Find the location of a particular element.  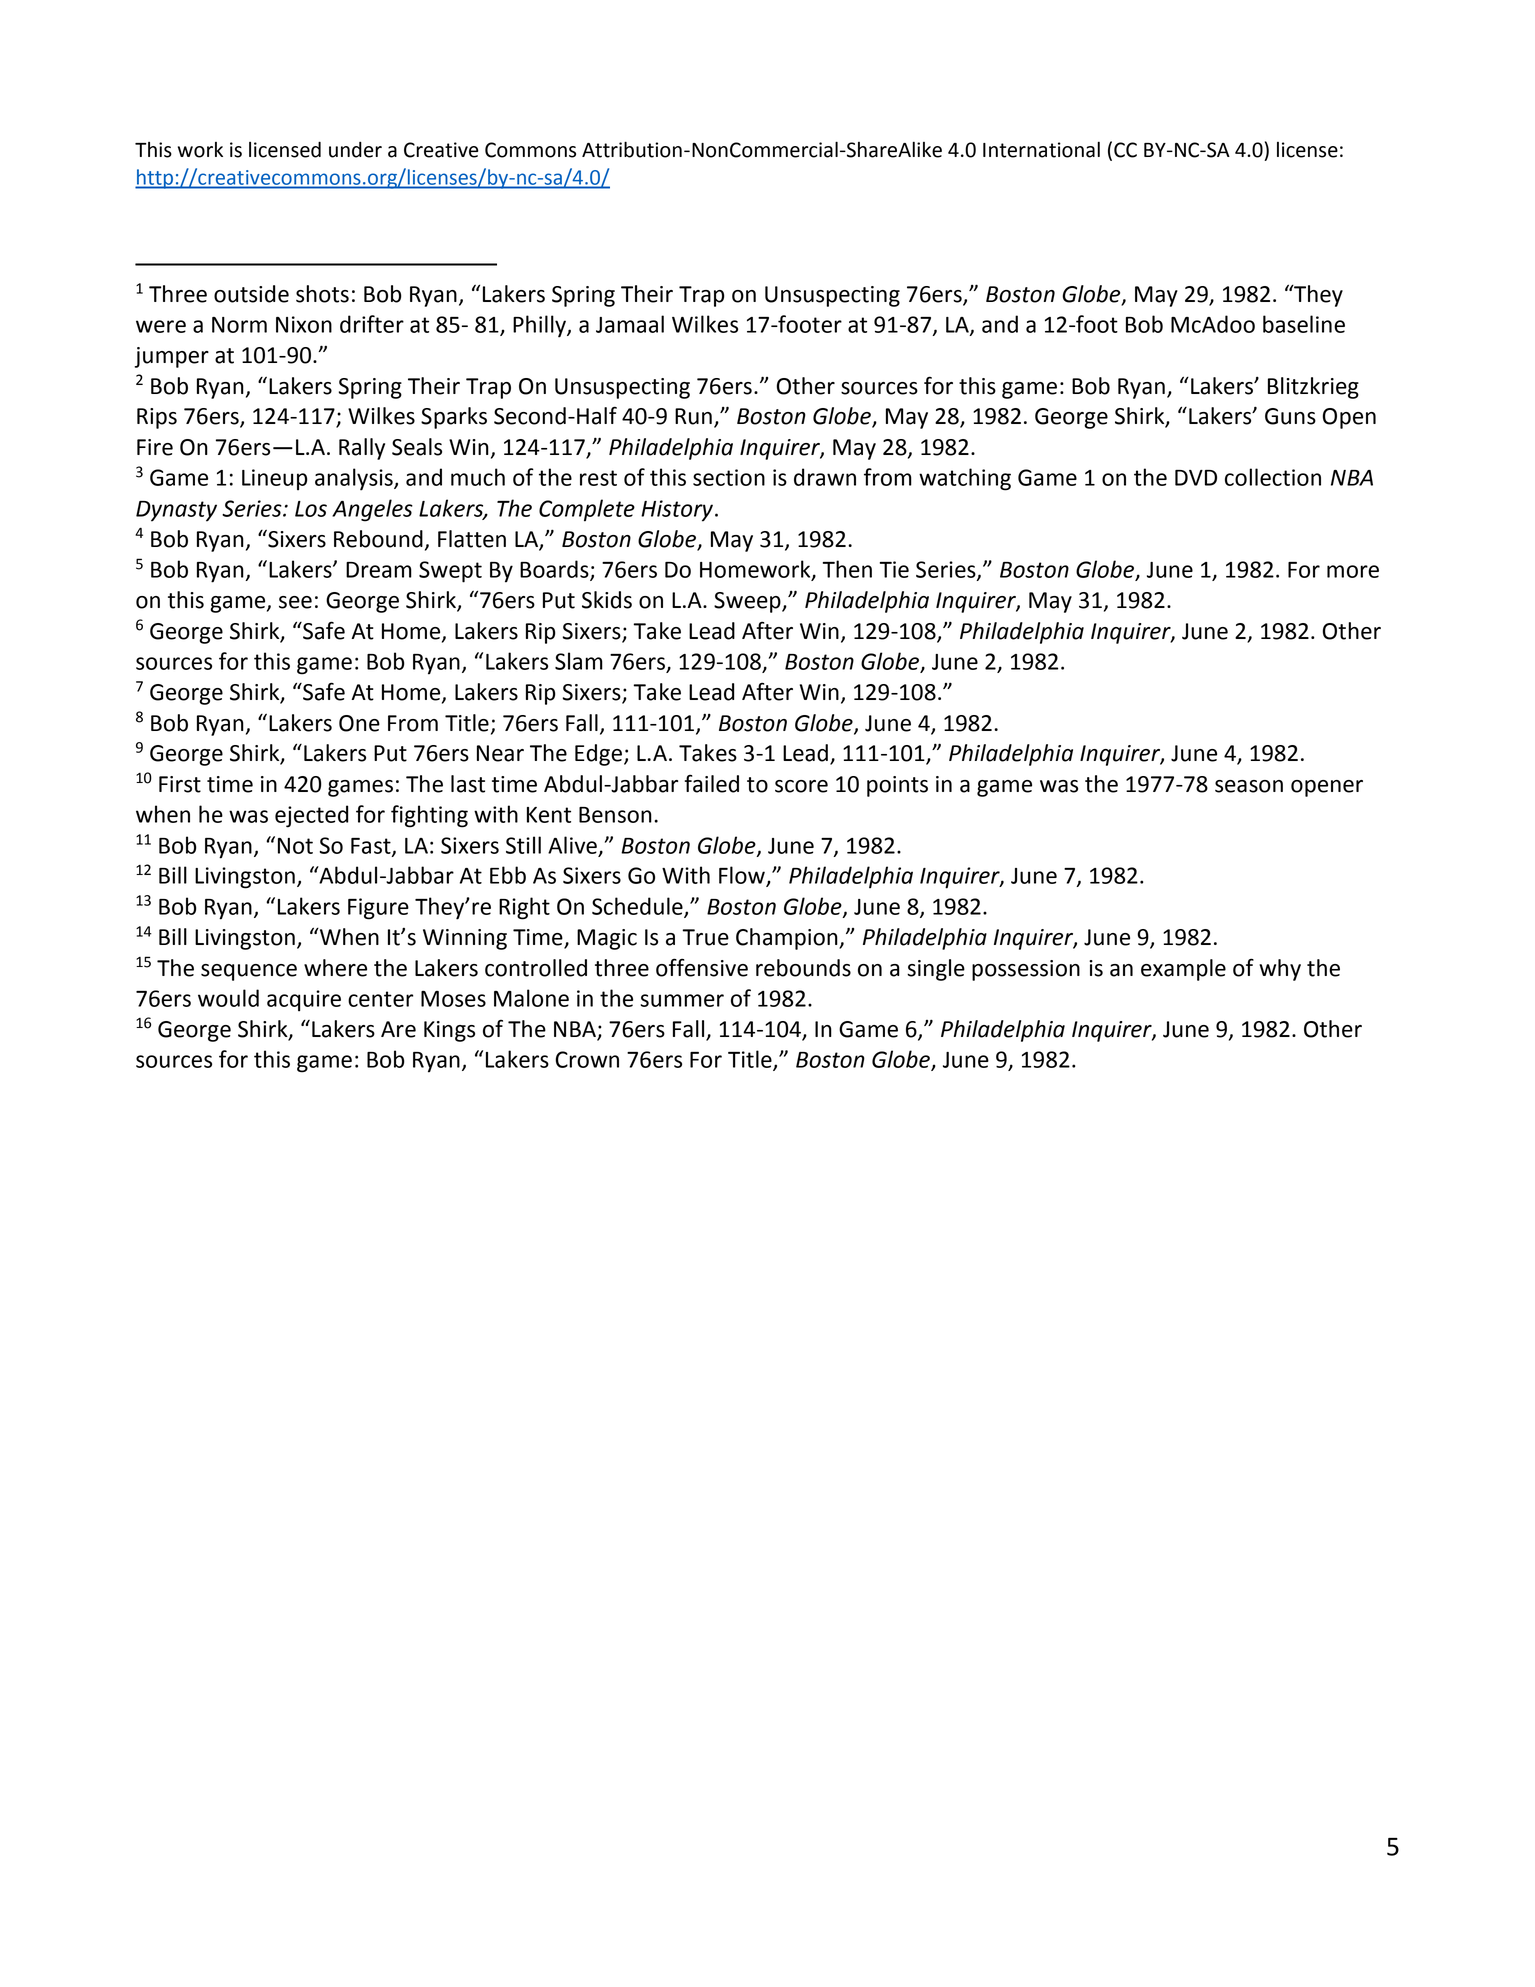

season is located at coordinates (1249, 786).
